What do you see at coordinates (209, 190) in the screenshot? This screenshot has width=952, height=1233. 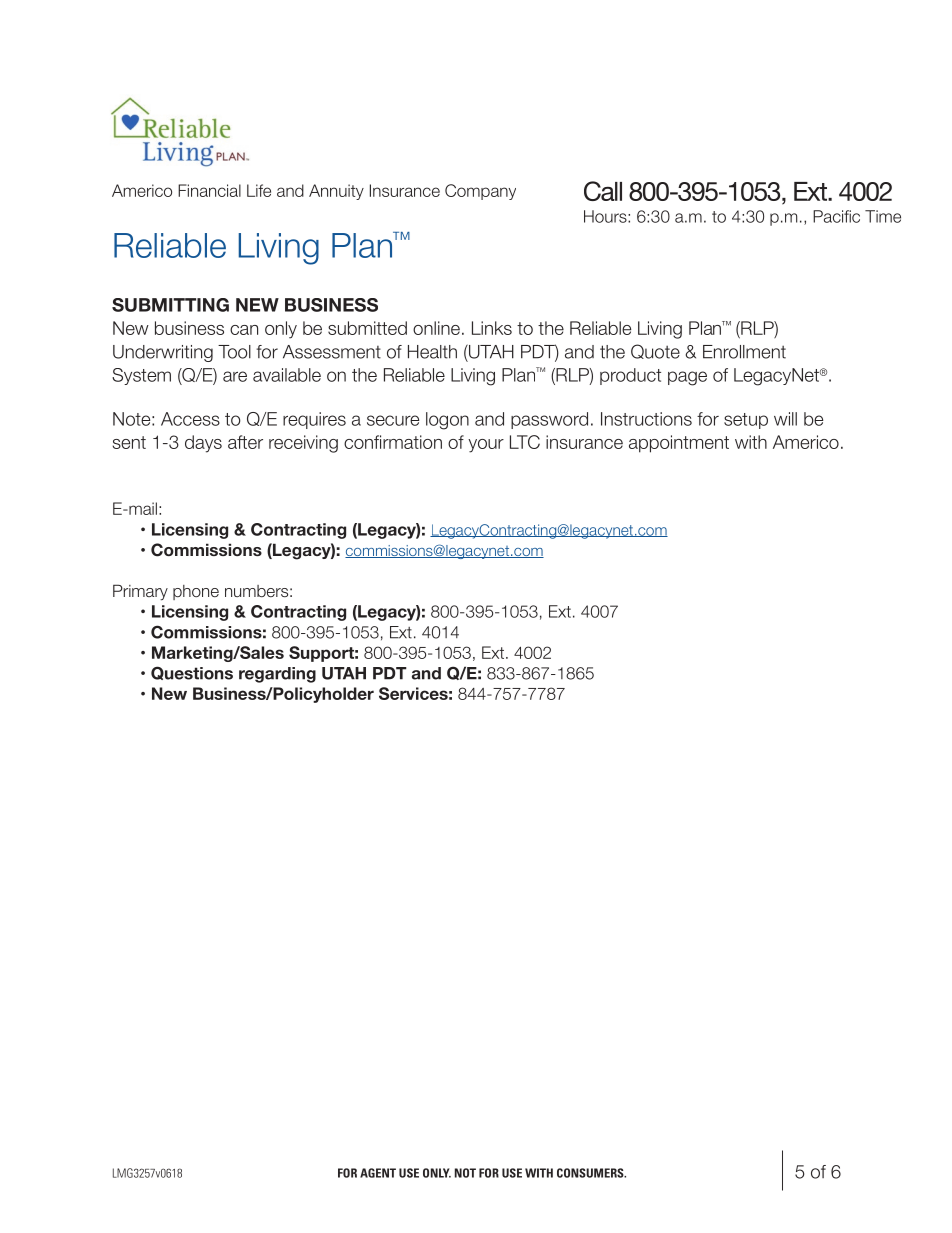 I see `Financial` at bounding box center [209, 190].
